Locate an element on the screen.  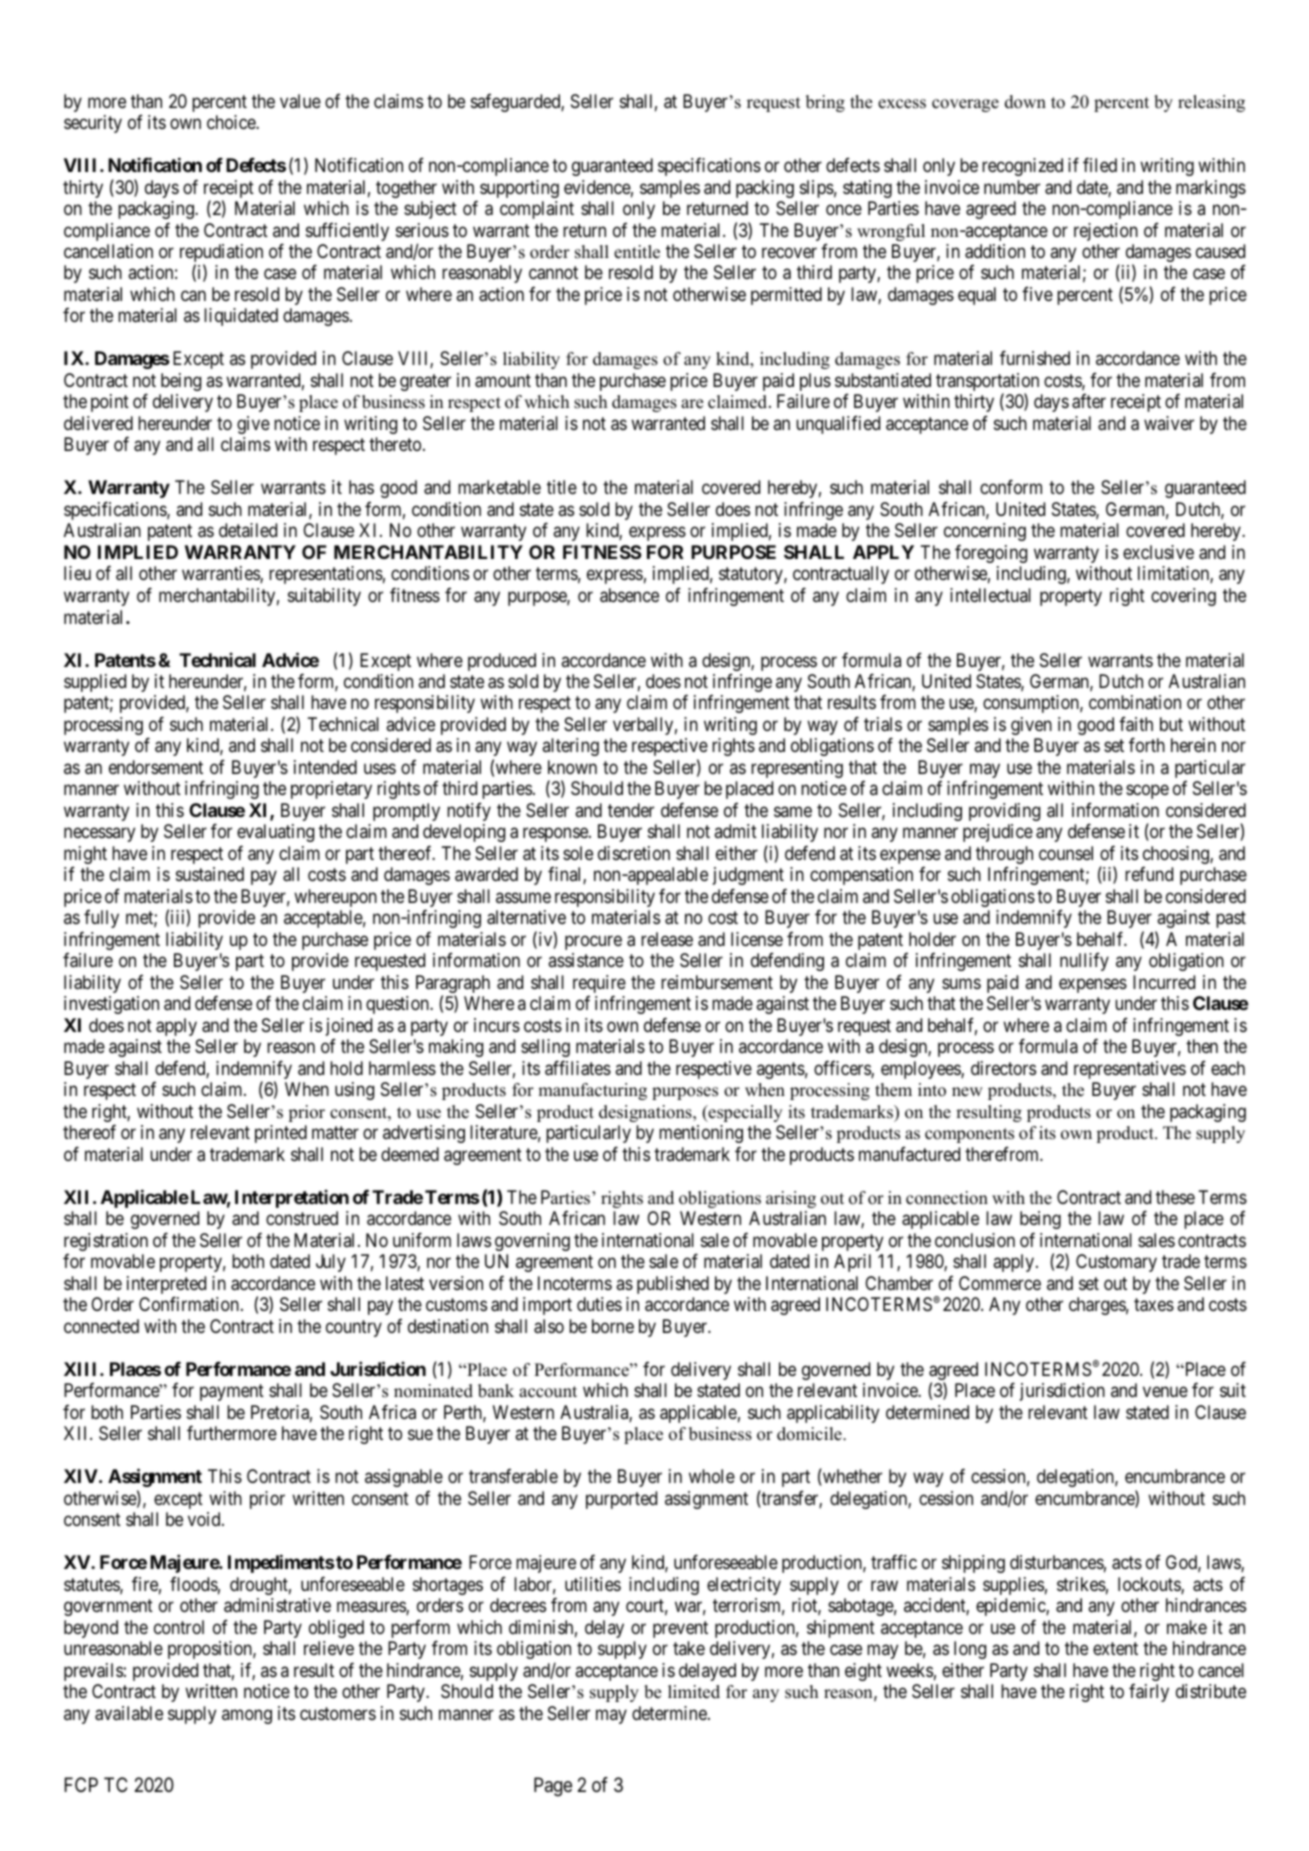
release is located at coordinates (667, 939).
